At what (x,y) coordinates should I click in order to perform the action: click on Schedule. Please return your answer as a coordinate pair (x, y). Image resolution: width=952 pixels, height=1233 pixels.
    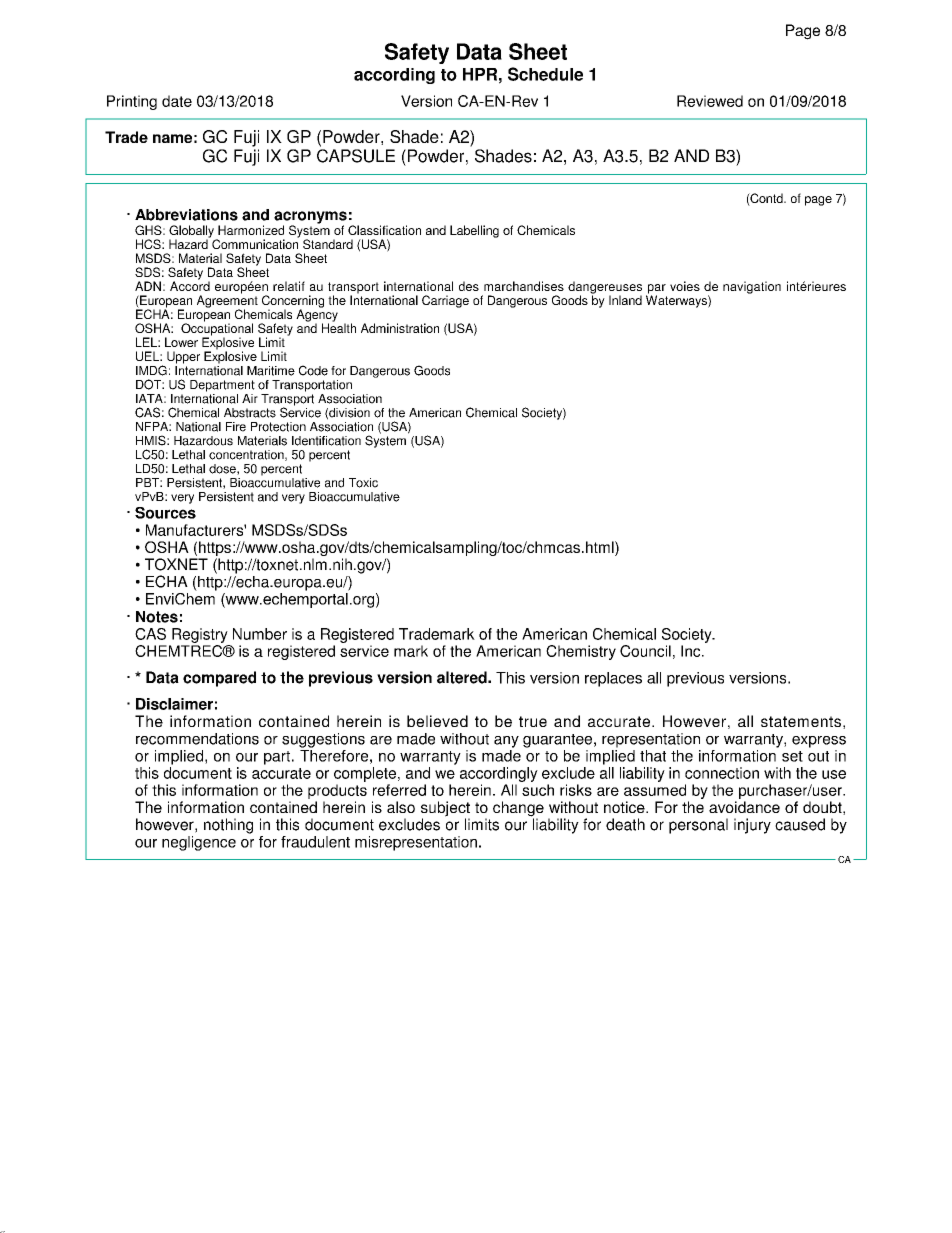
    Looking at the image, I should click on (545, 74).
